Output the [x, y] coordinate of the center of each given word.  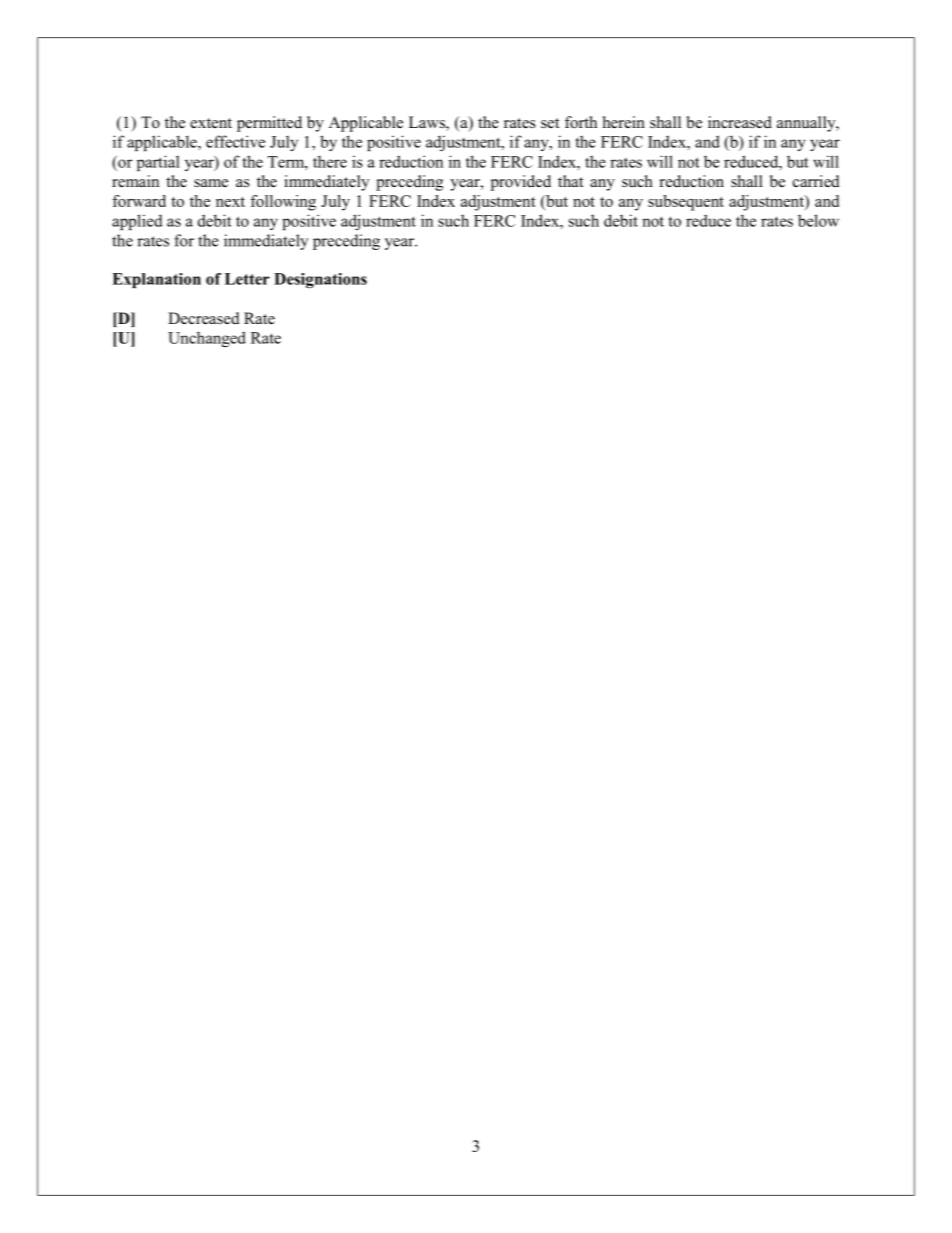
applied [137, 222]
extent [211, 123]
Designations [320, 280]
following [283, 203]
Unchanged [207, 339]
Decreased [204, 318]
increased [740, 122]
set [550, 123]
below [818, 220]
